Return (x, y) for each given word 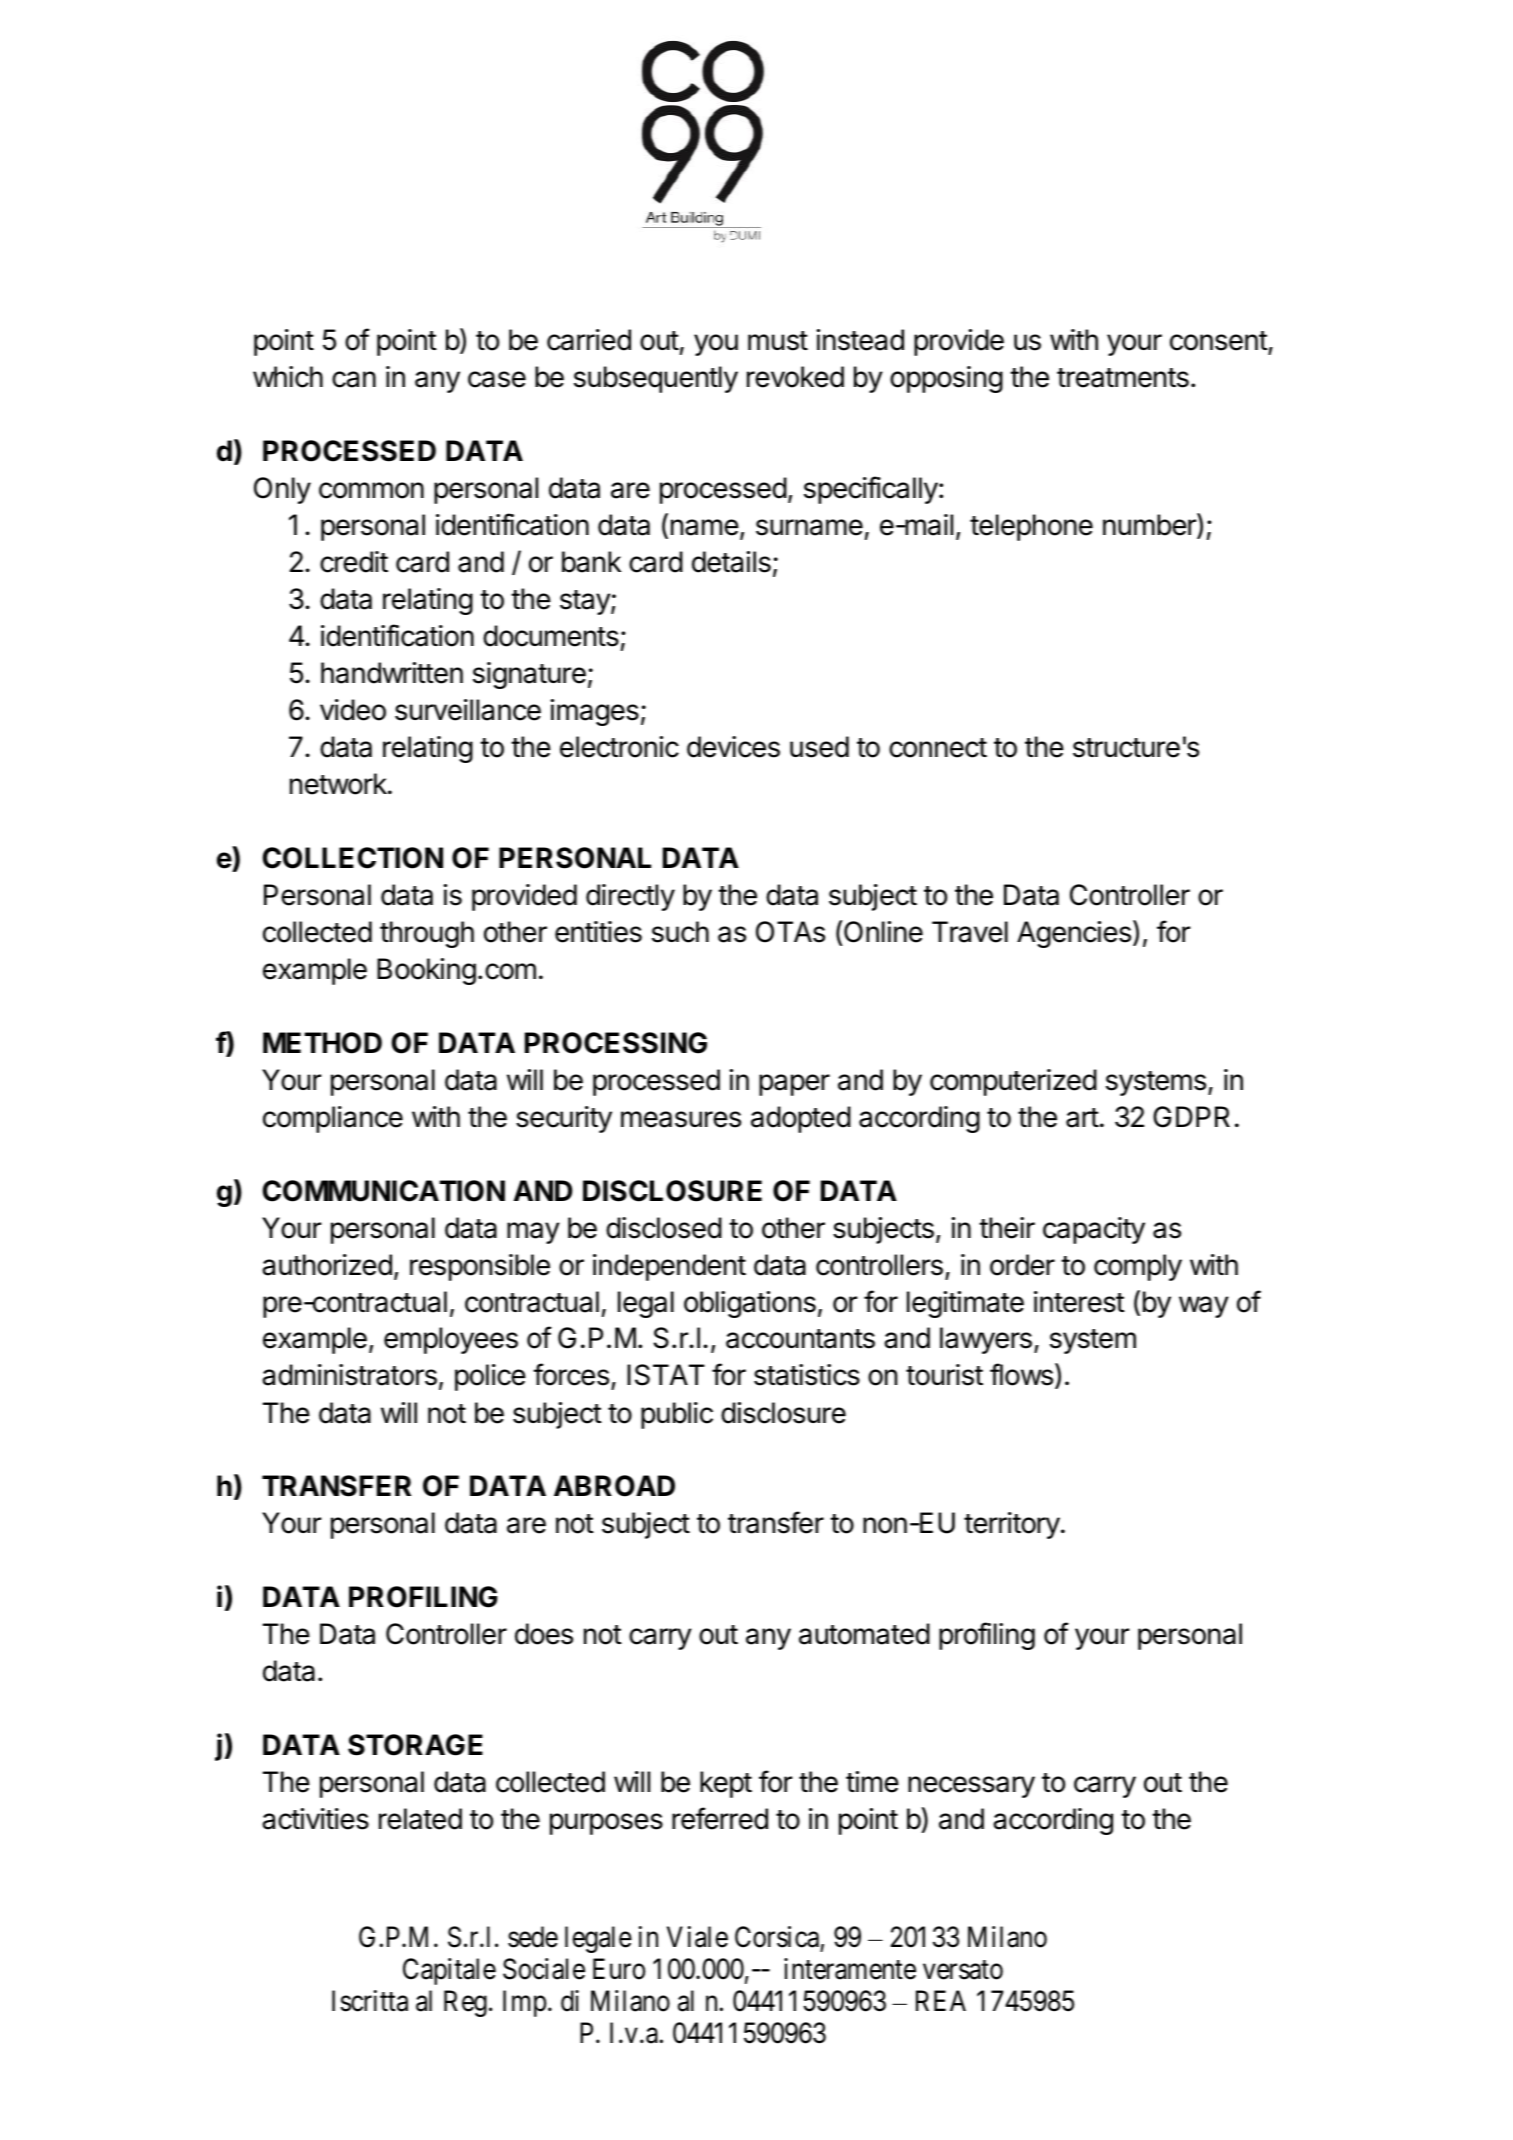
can (354, 379)
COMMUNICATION (383, 1191)
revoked (795, 377)
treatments (1123, 378)
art (1082, 1118)
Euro (619, 1969)
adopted (801, 1119)
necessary (971, 1787)
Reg (465, 2004)
